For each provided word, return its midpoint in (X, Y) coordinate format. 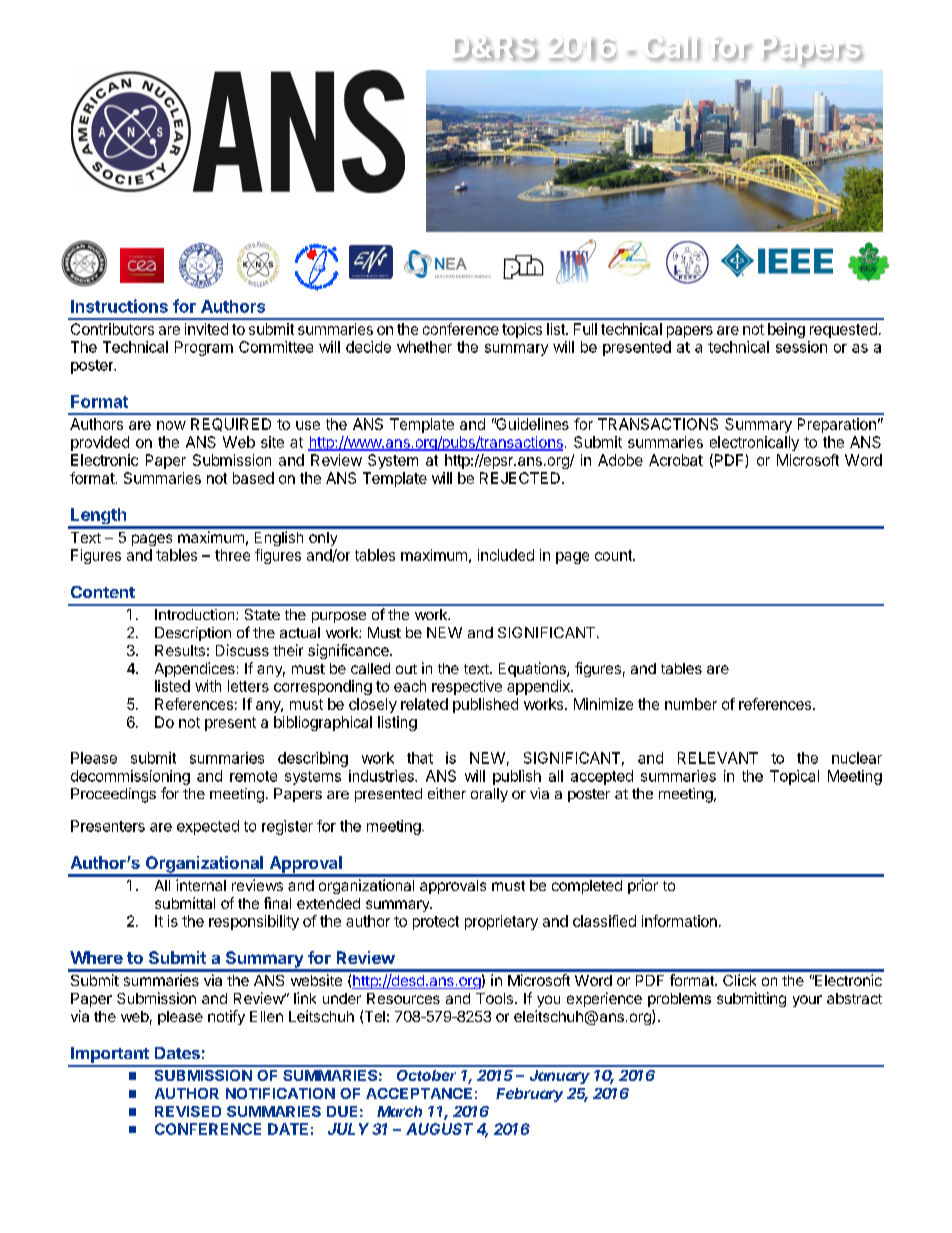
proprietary (501, 922)
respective (467, 687)
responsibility (254, 922)
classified (604, 921)
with (208, 686)
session (801, 347)
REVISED (188, 1111)
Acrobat (676, 460)
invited (206, 329)
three (232, 555)
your (807, 1001)
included (506, 555)
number (691, 704)
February (529, 1095)
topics (522, 330)
